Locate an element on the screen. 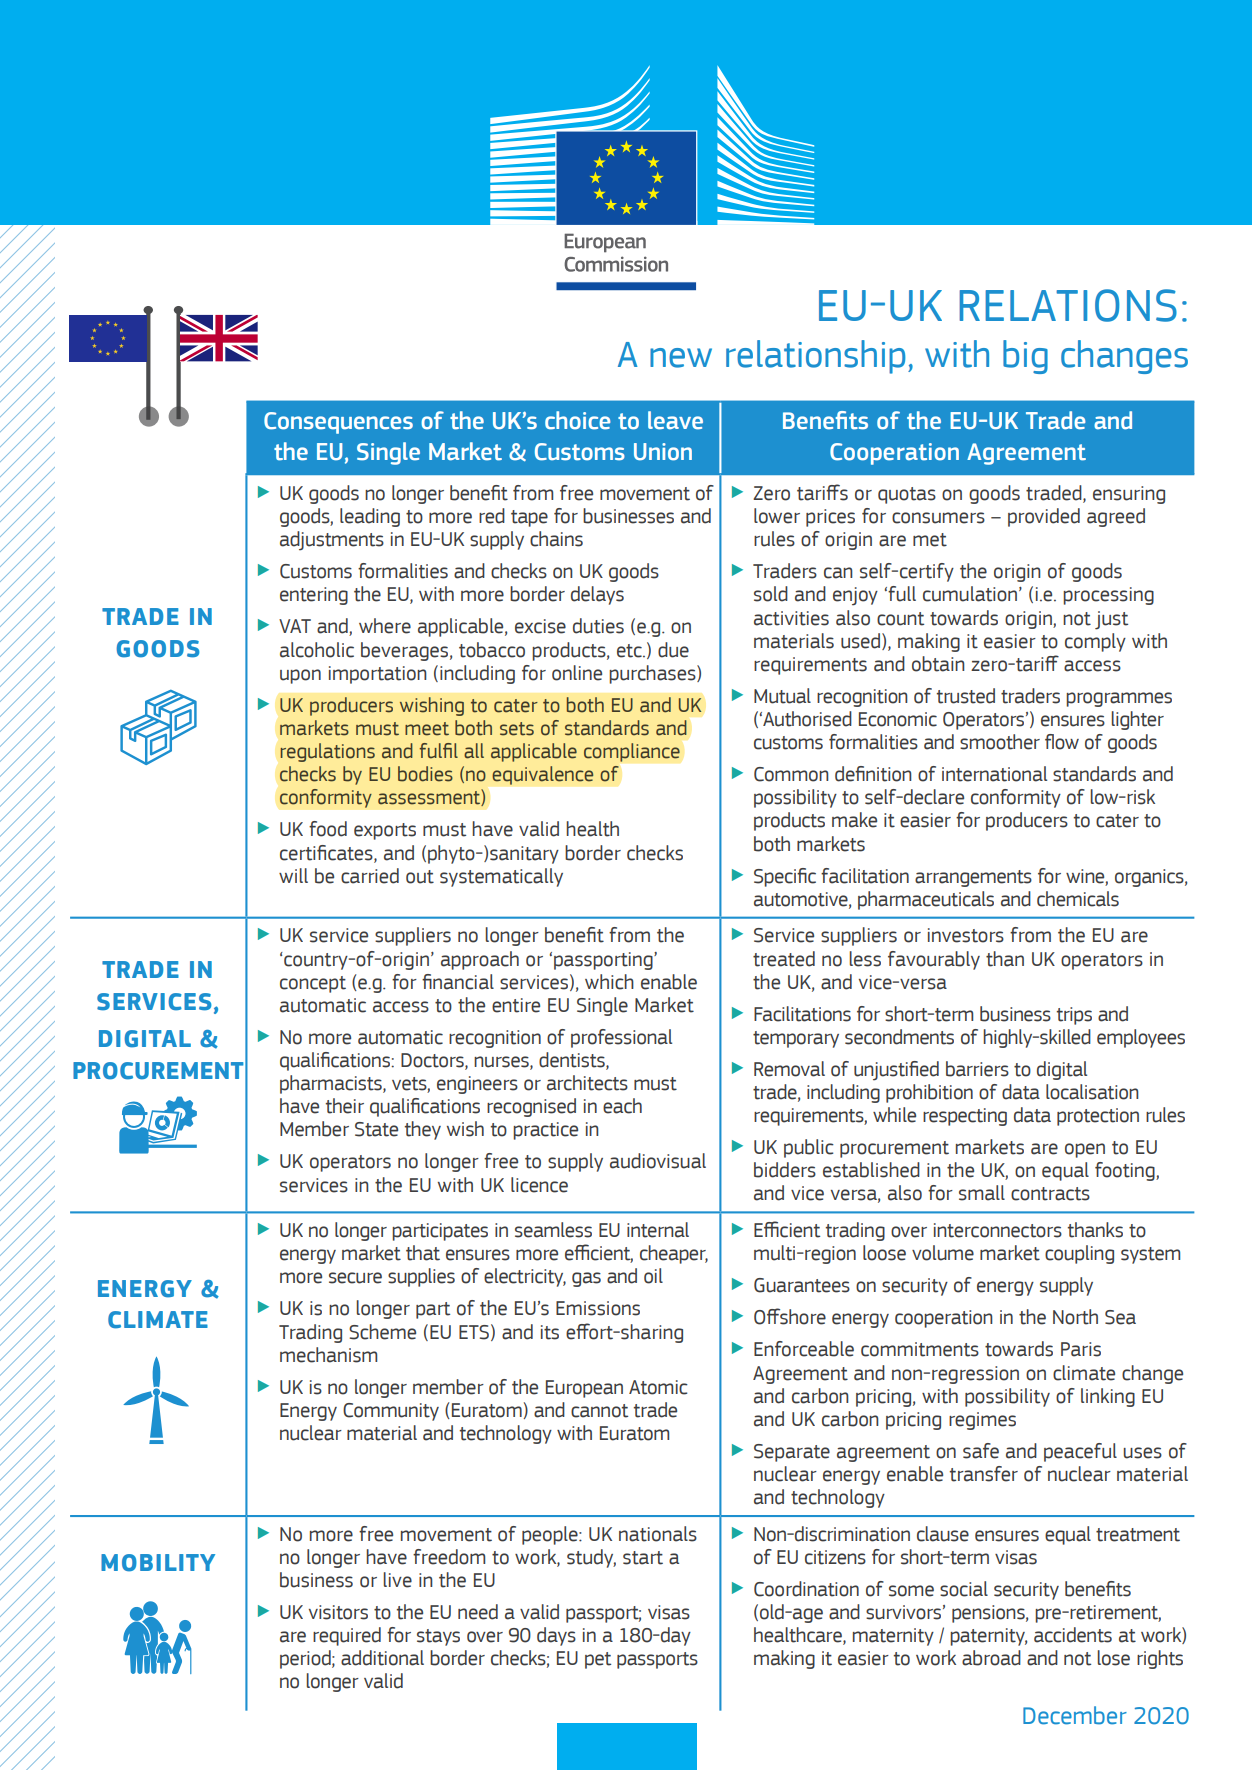 This screenshot has width=1252, height=1770. due is located at coordinates (673, 650).
